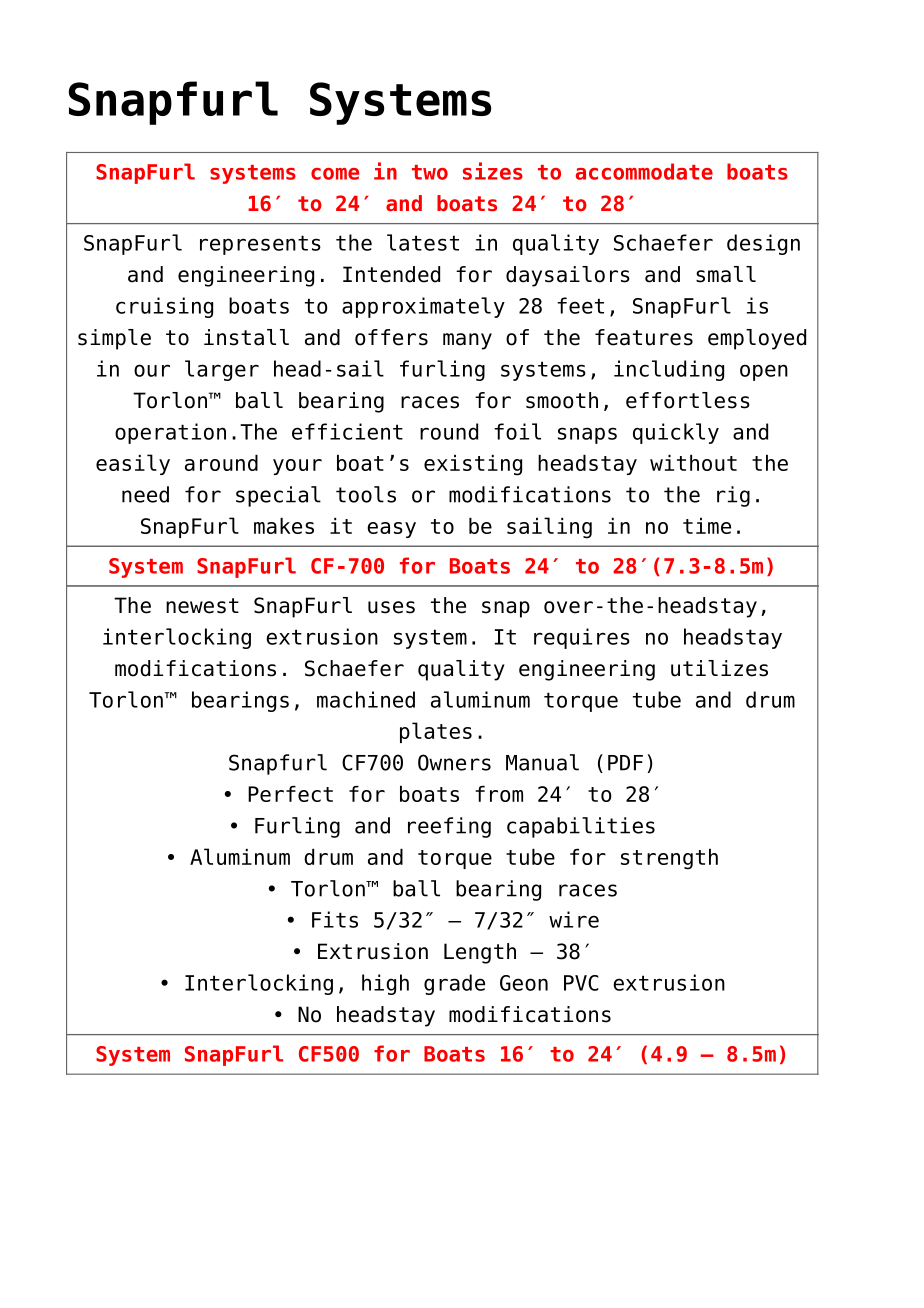  Describe the element at coordinates (391, 607) in the document. I see `uses` at that location.
